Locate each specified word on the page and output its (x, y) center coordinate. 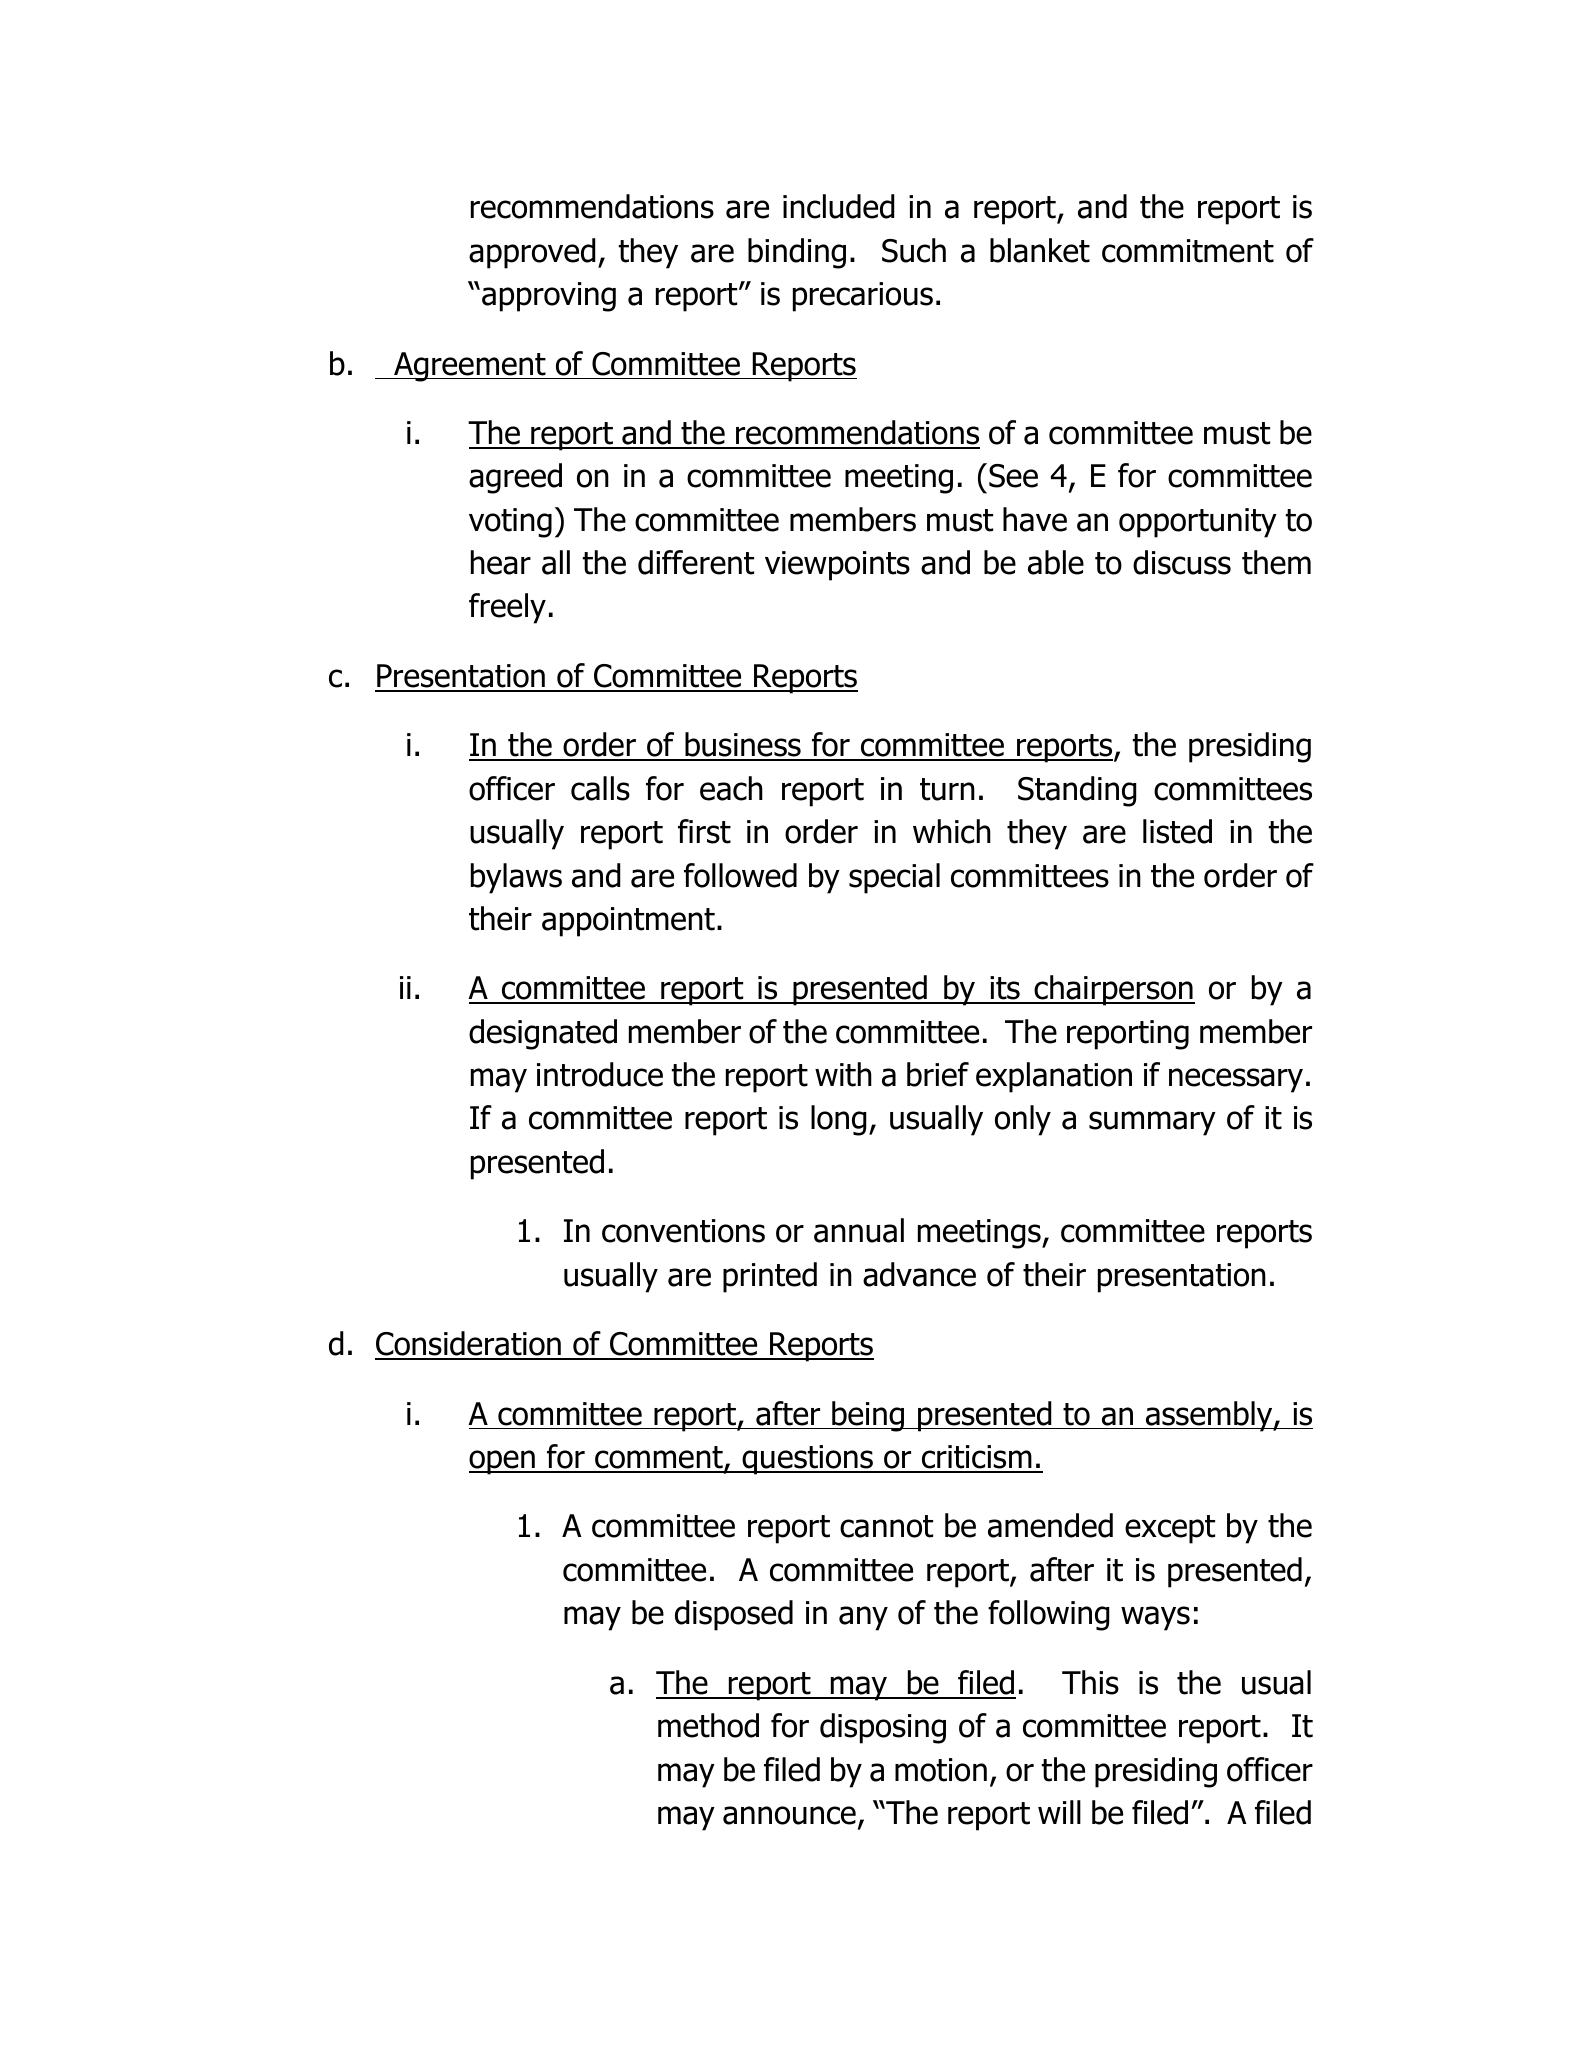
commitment (1188, 251)
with (843, 1074)
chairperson (1113, 990)
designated (543, 1034)
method (708, 1725)
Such (914, 250)
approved (532, 253)
